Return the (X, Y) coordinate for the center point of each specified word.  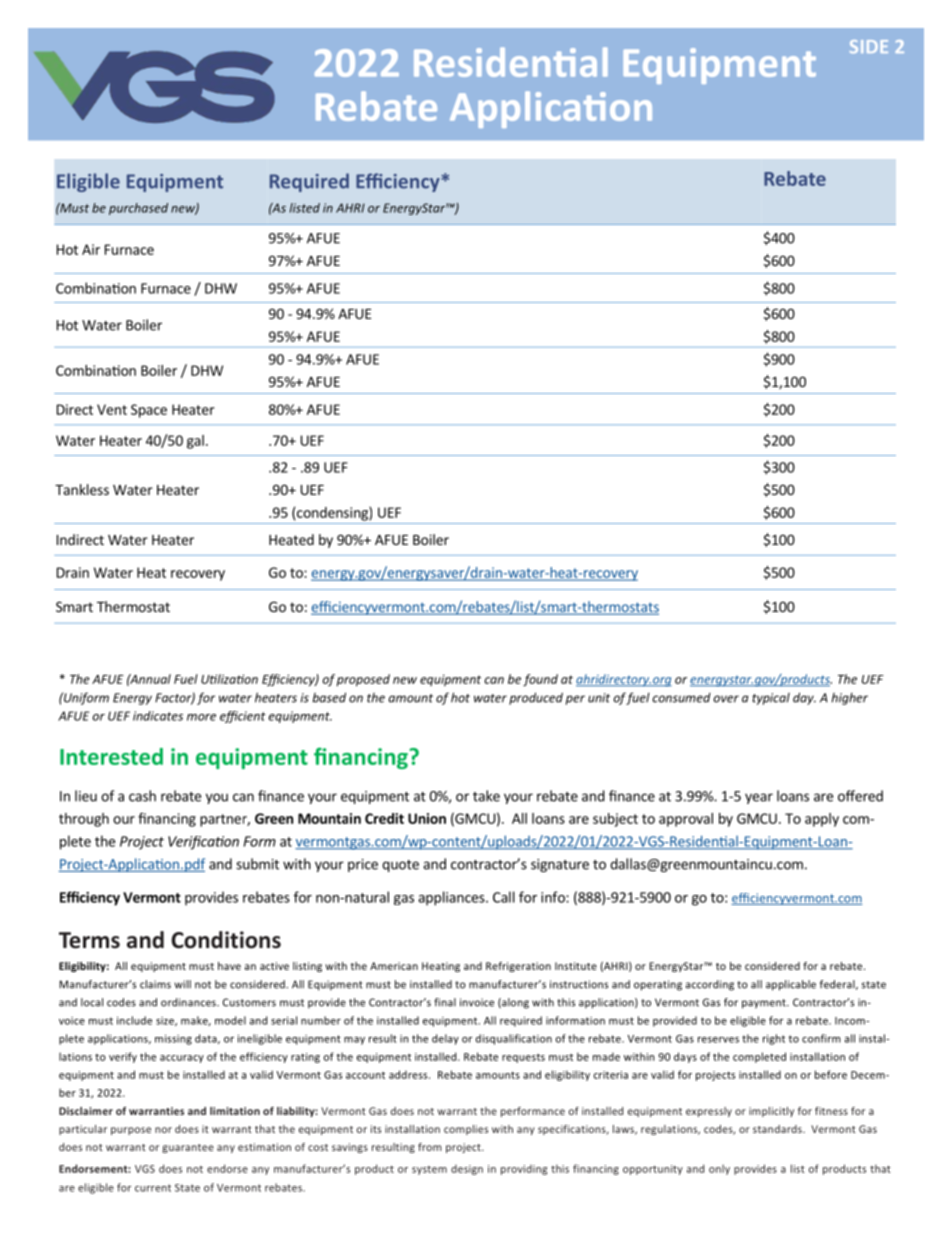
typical (771, 699)
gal (195, 442)
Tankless (82, 489)
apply (822, 820)
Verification (203, 843)
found (540, 680)
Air (91, 249)
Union (427, 818)
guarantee (188, 1148)
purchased (138, 209)
